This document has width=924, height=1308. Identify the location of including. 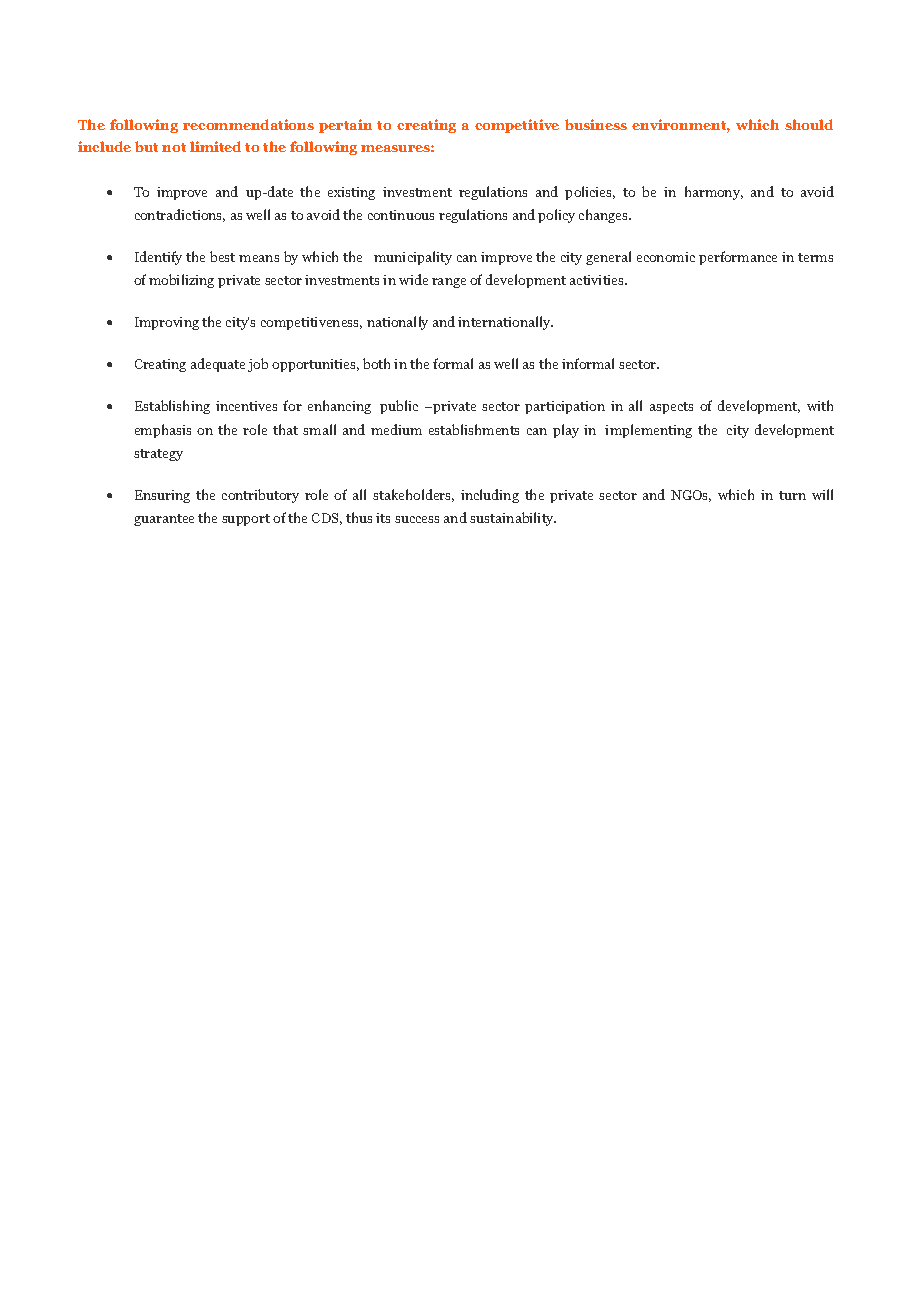
(490, 496).
